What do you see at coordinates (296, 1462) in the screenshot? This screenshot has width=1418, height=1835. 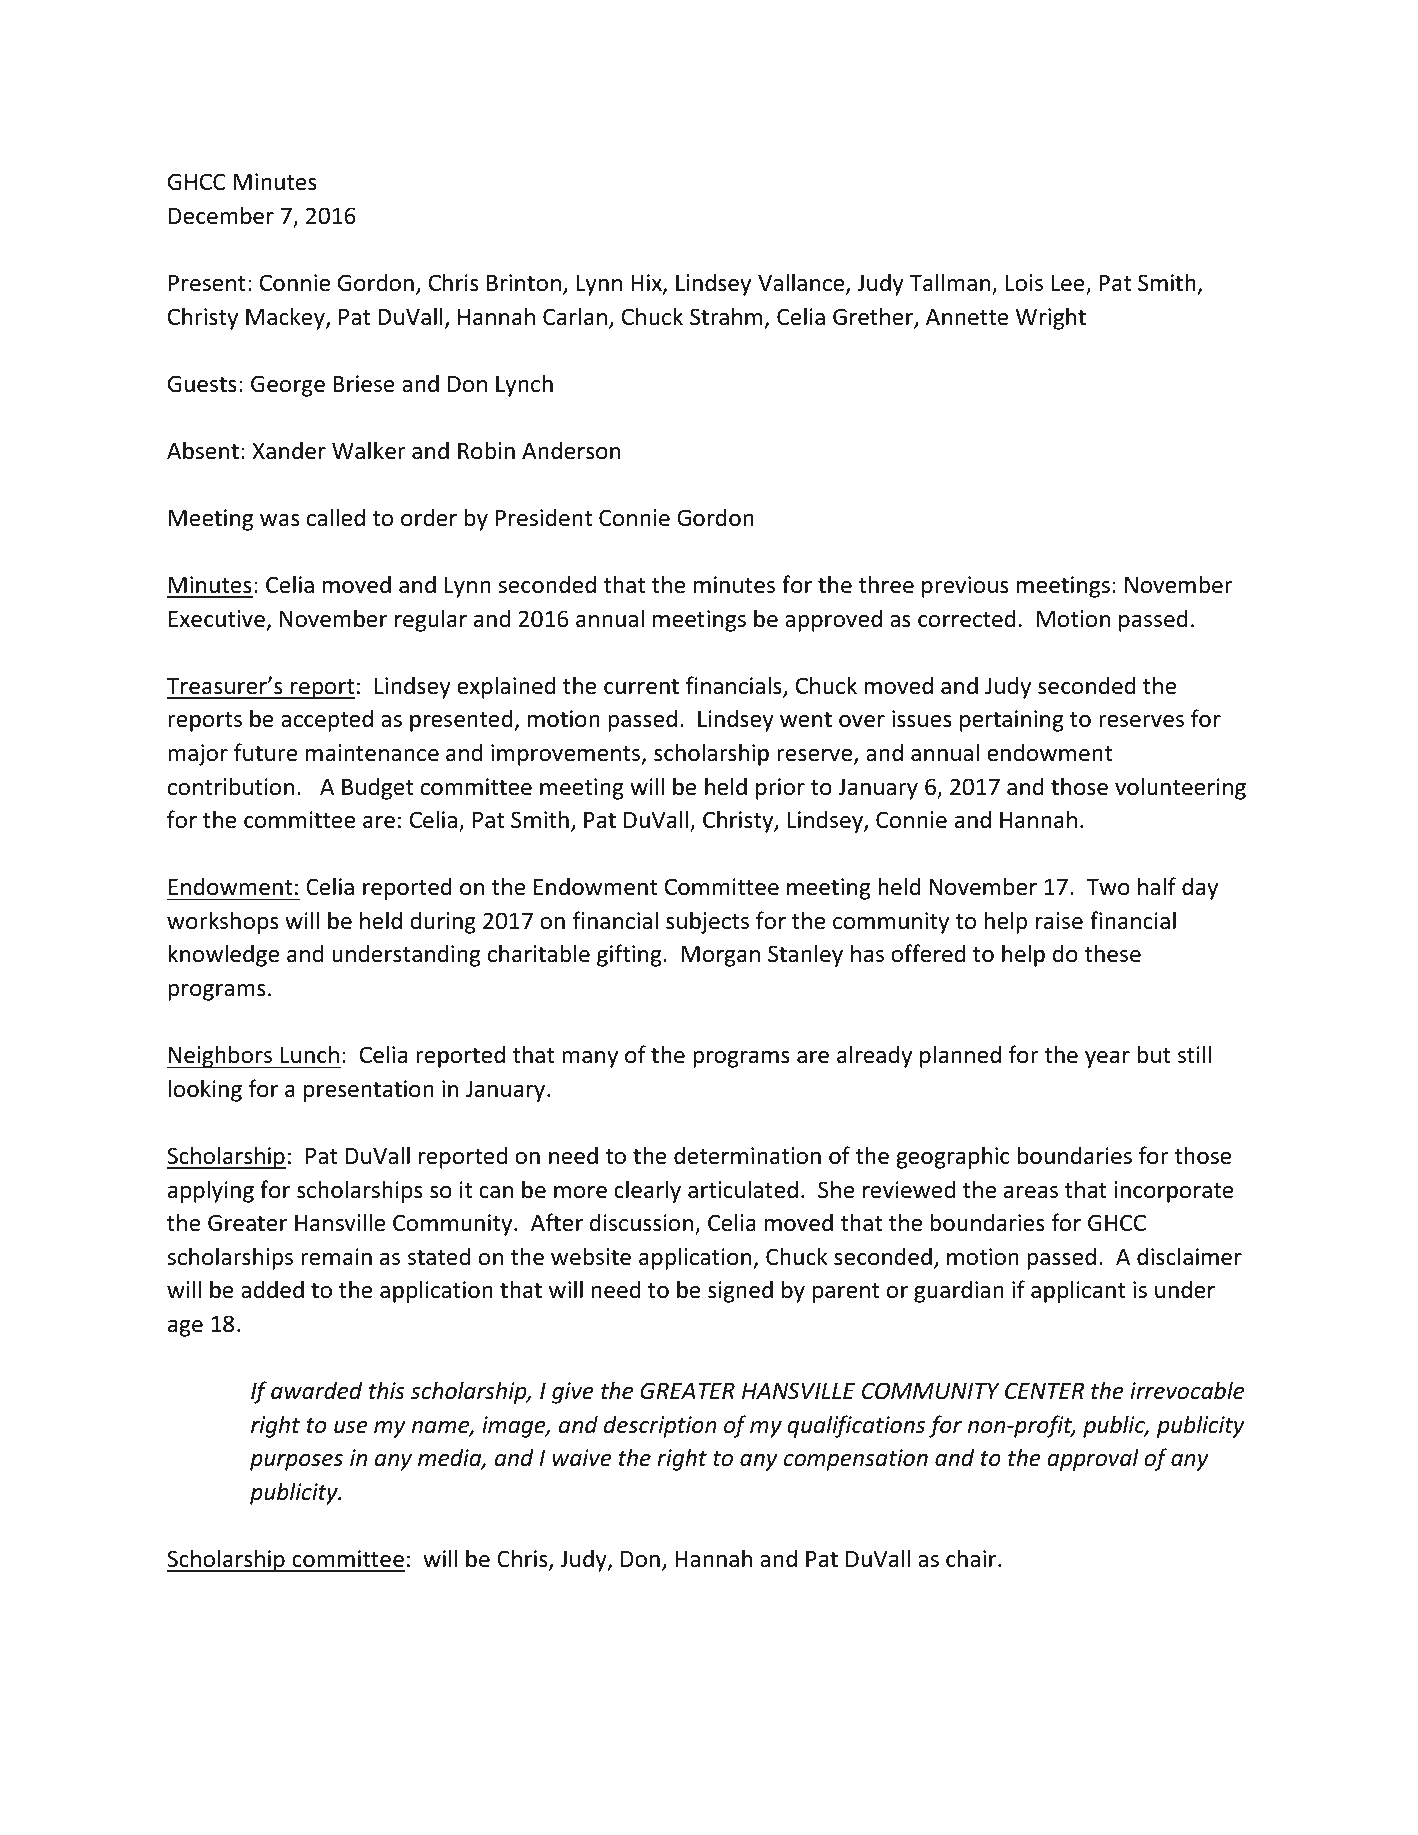 I see `purposes` at bounding box center [296, 1462].
